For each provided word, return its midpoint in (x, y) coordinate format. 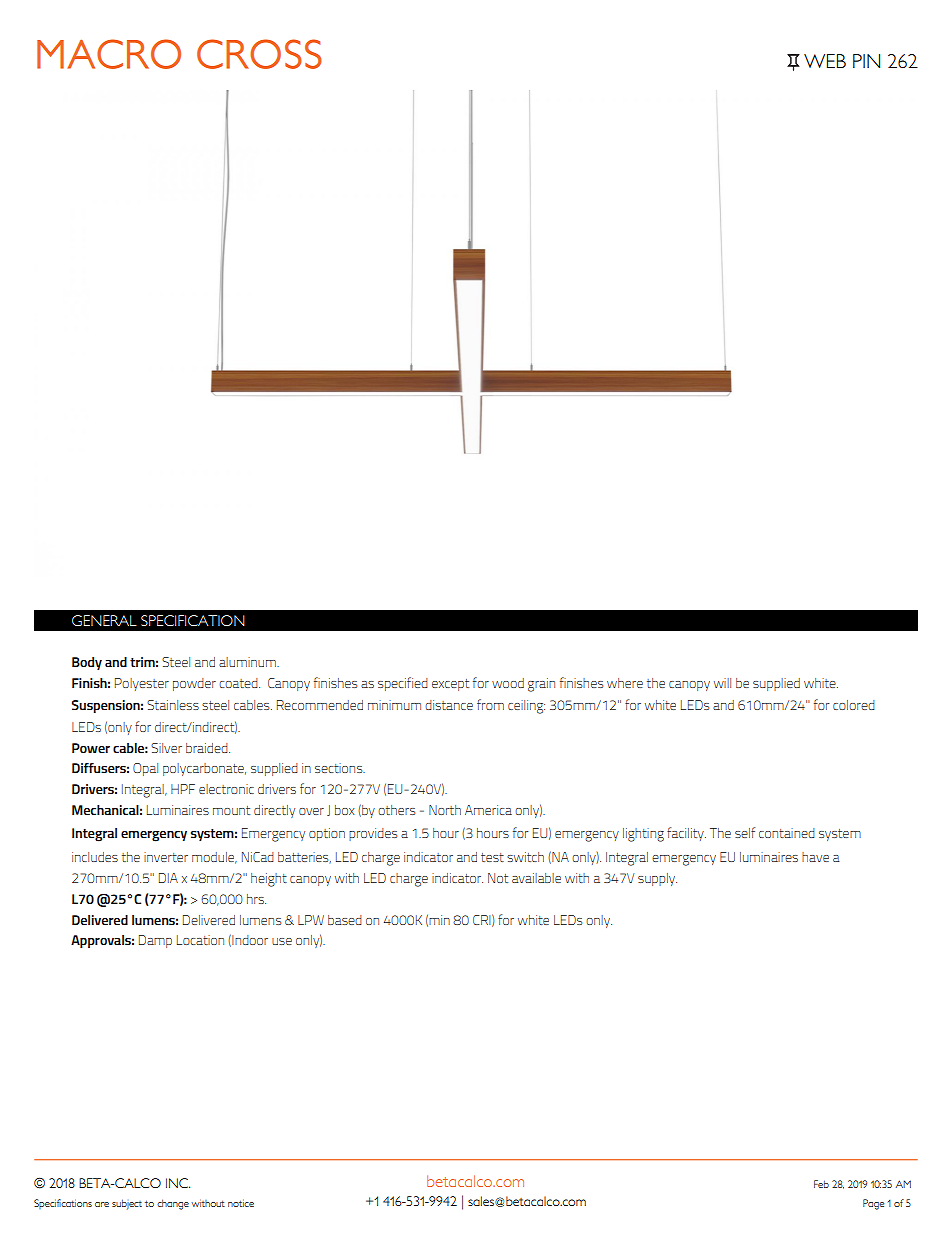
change (173, 1204)
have (815, 857)
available (536, 878)
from (490, 704)
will (722, 683)
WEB (825, 61)
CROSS (259, 54)
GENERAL (104, 620)
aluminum (248, 662)
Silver (166, 748)
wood (508, 683)
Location (200, 940)
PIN (866, 61)
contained (787, 833)
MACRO (109, 54)
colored (854, 705)
